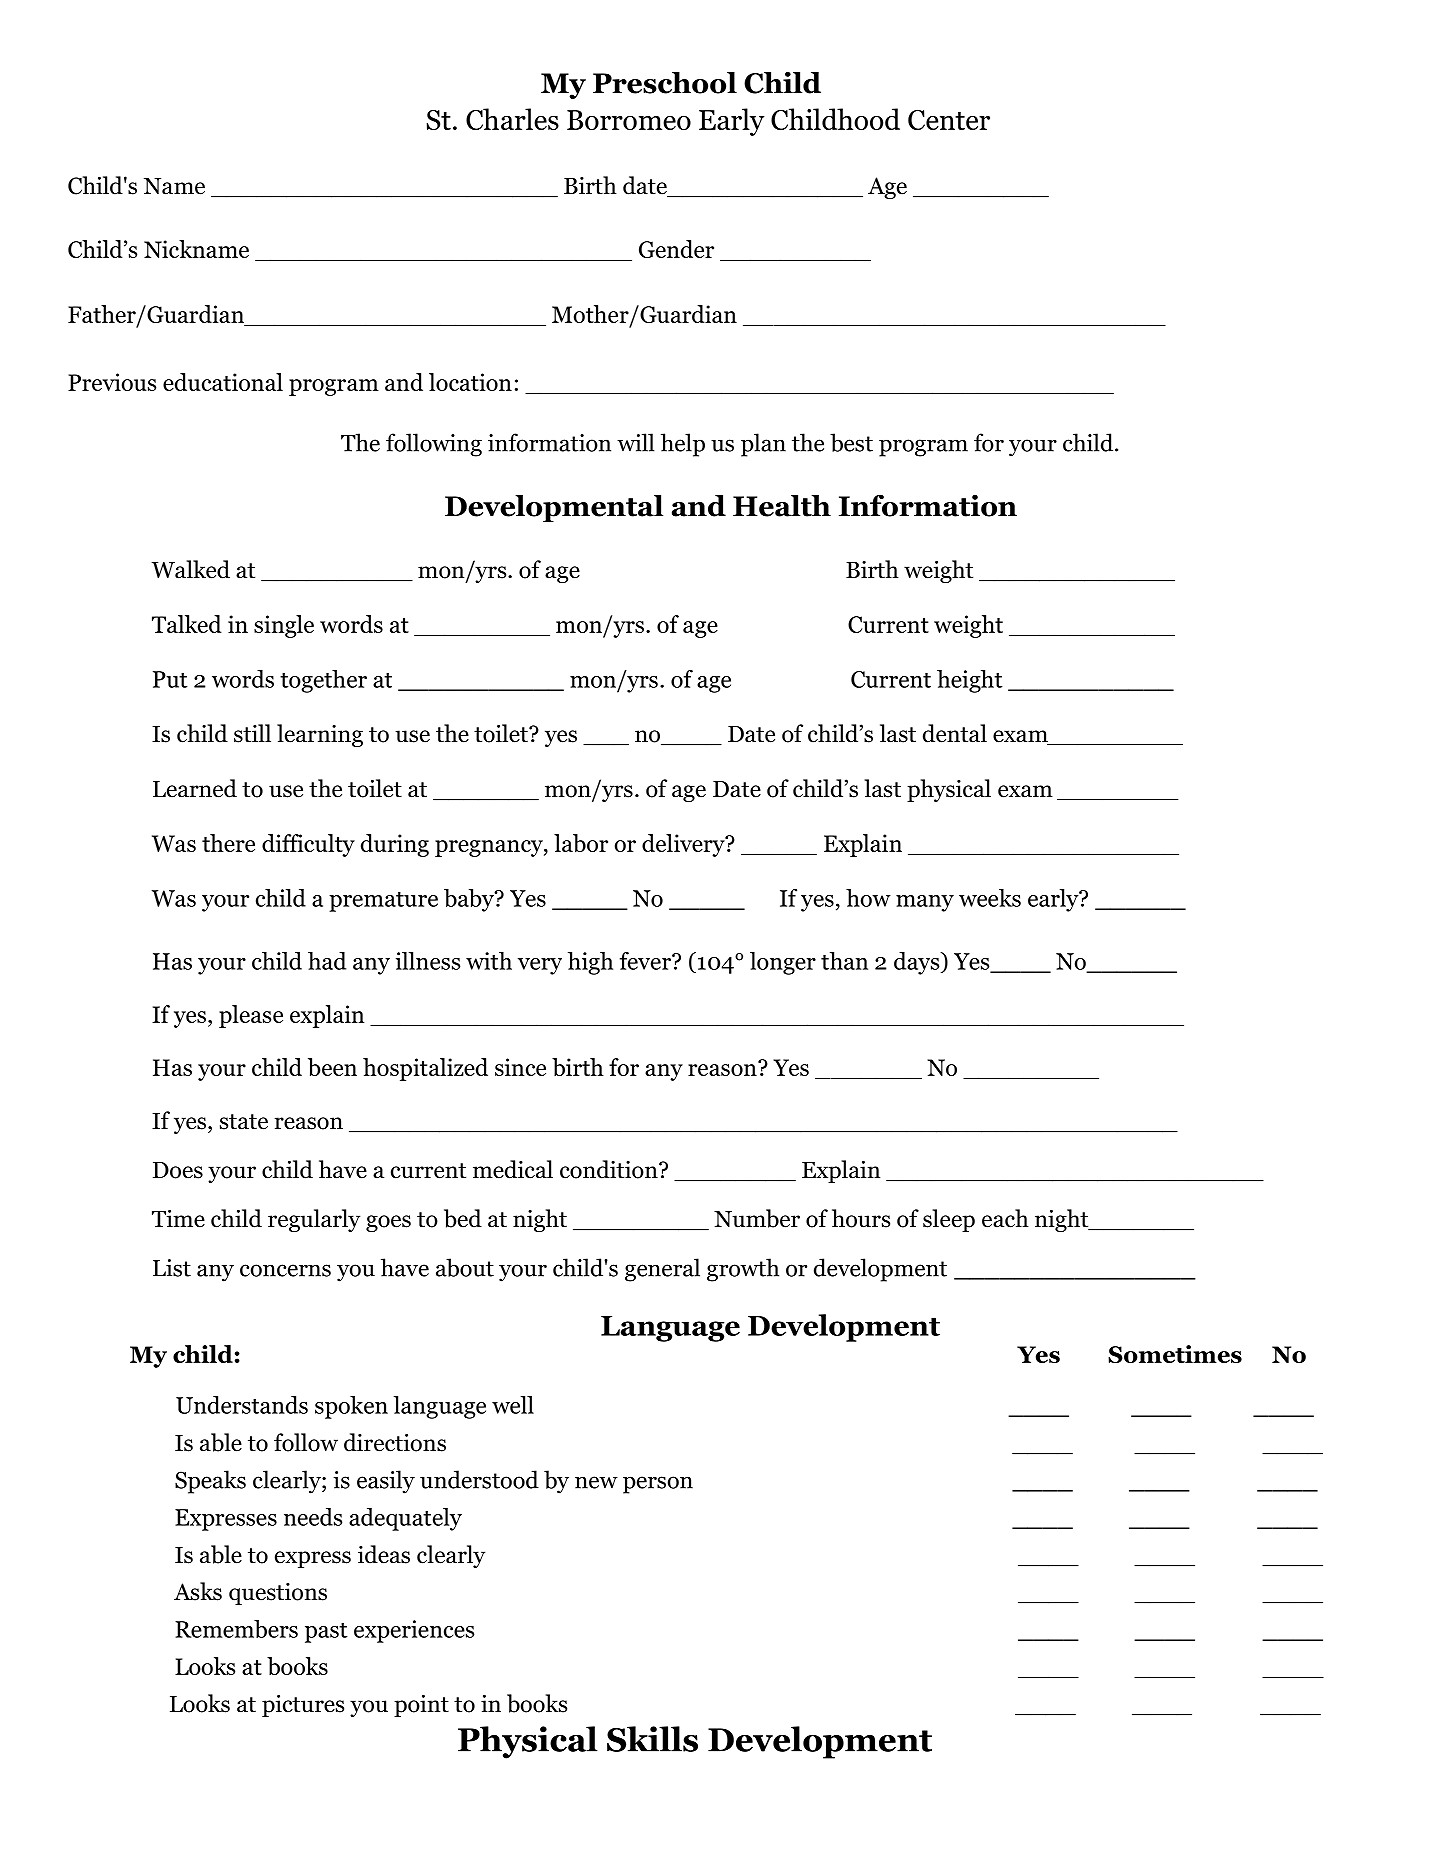 Image resolution: width=1434 pixels, height=1855 pixels. I want to click on about, so click(465, 1267).
